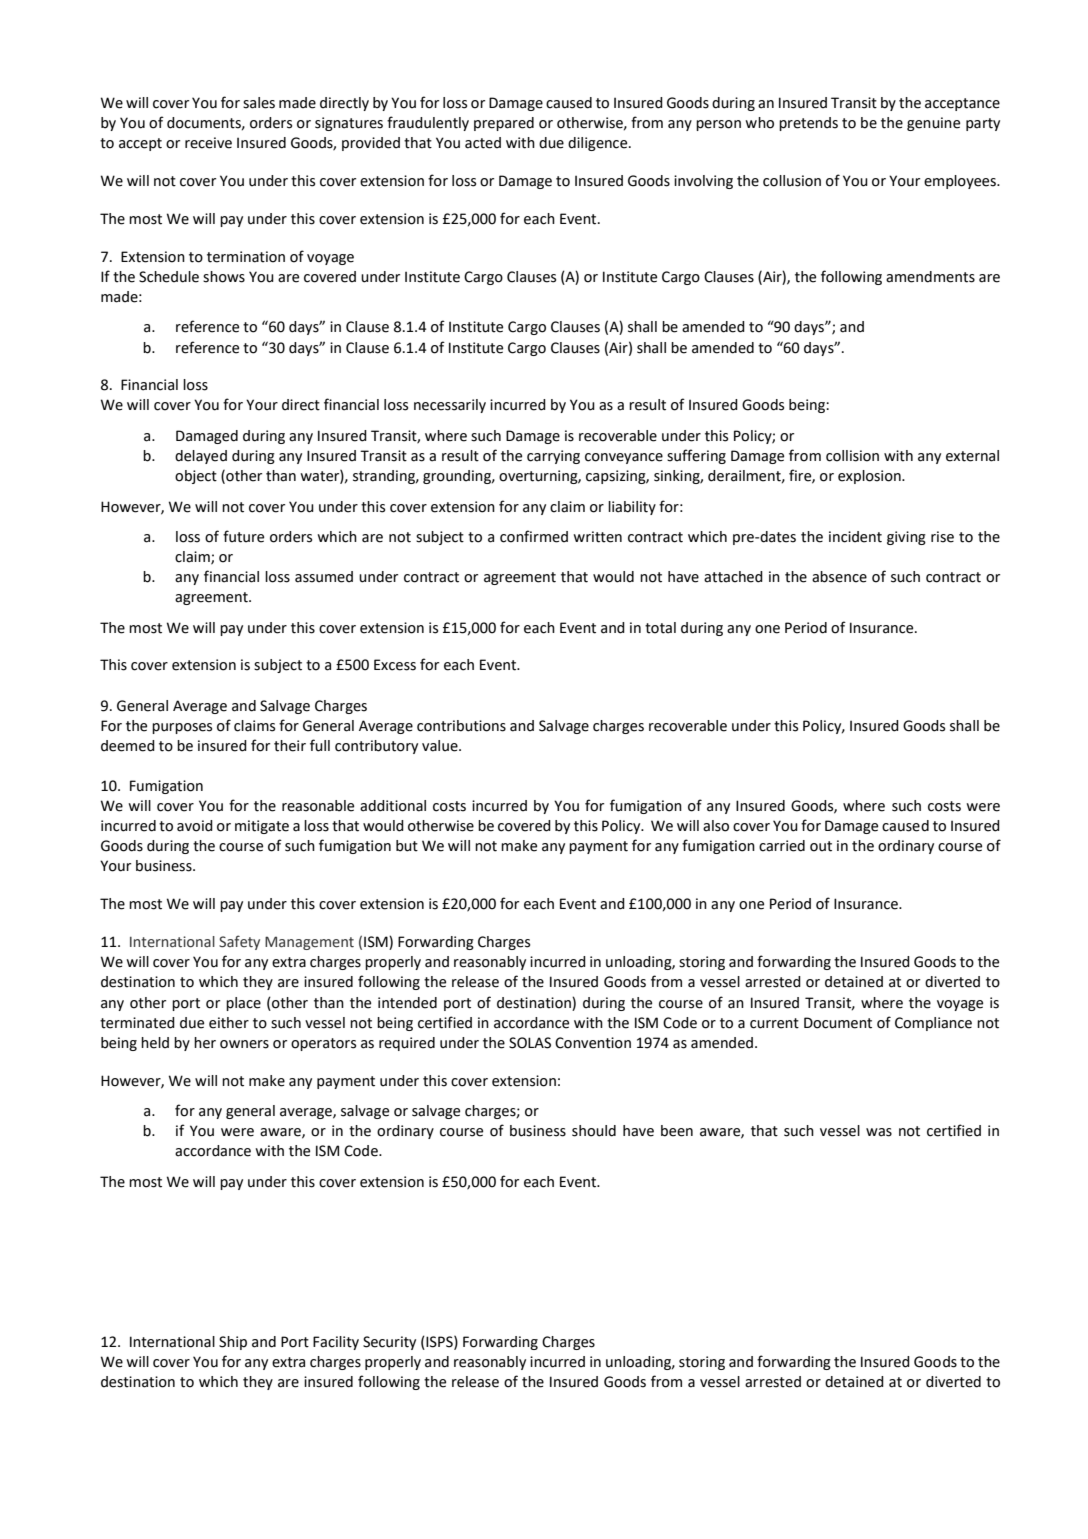 Image resolution: width=1088 pixels, height=1539 pixels. Describe the element at coordinates (208, 143) in the screenshot. I see `receive` at that location.
